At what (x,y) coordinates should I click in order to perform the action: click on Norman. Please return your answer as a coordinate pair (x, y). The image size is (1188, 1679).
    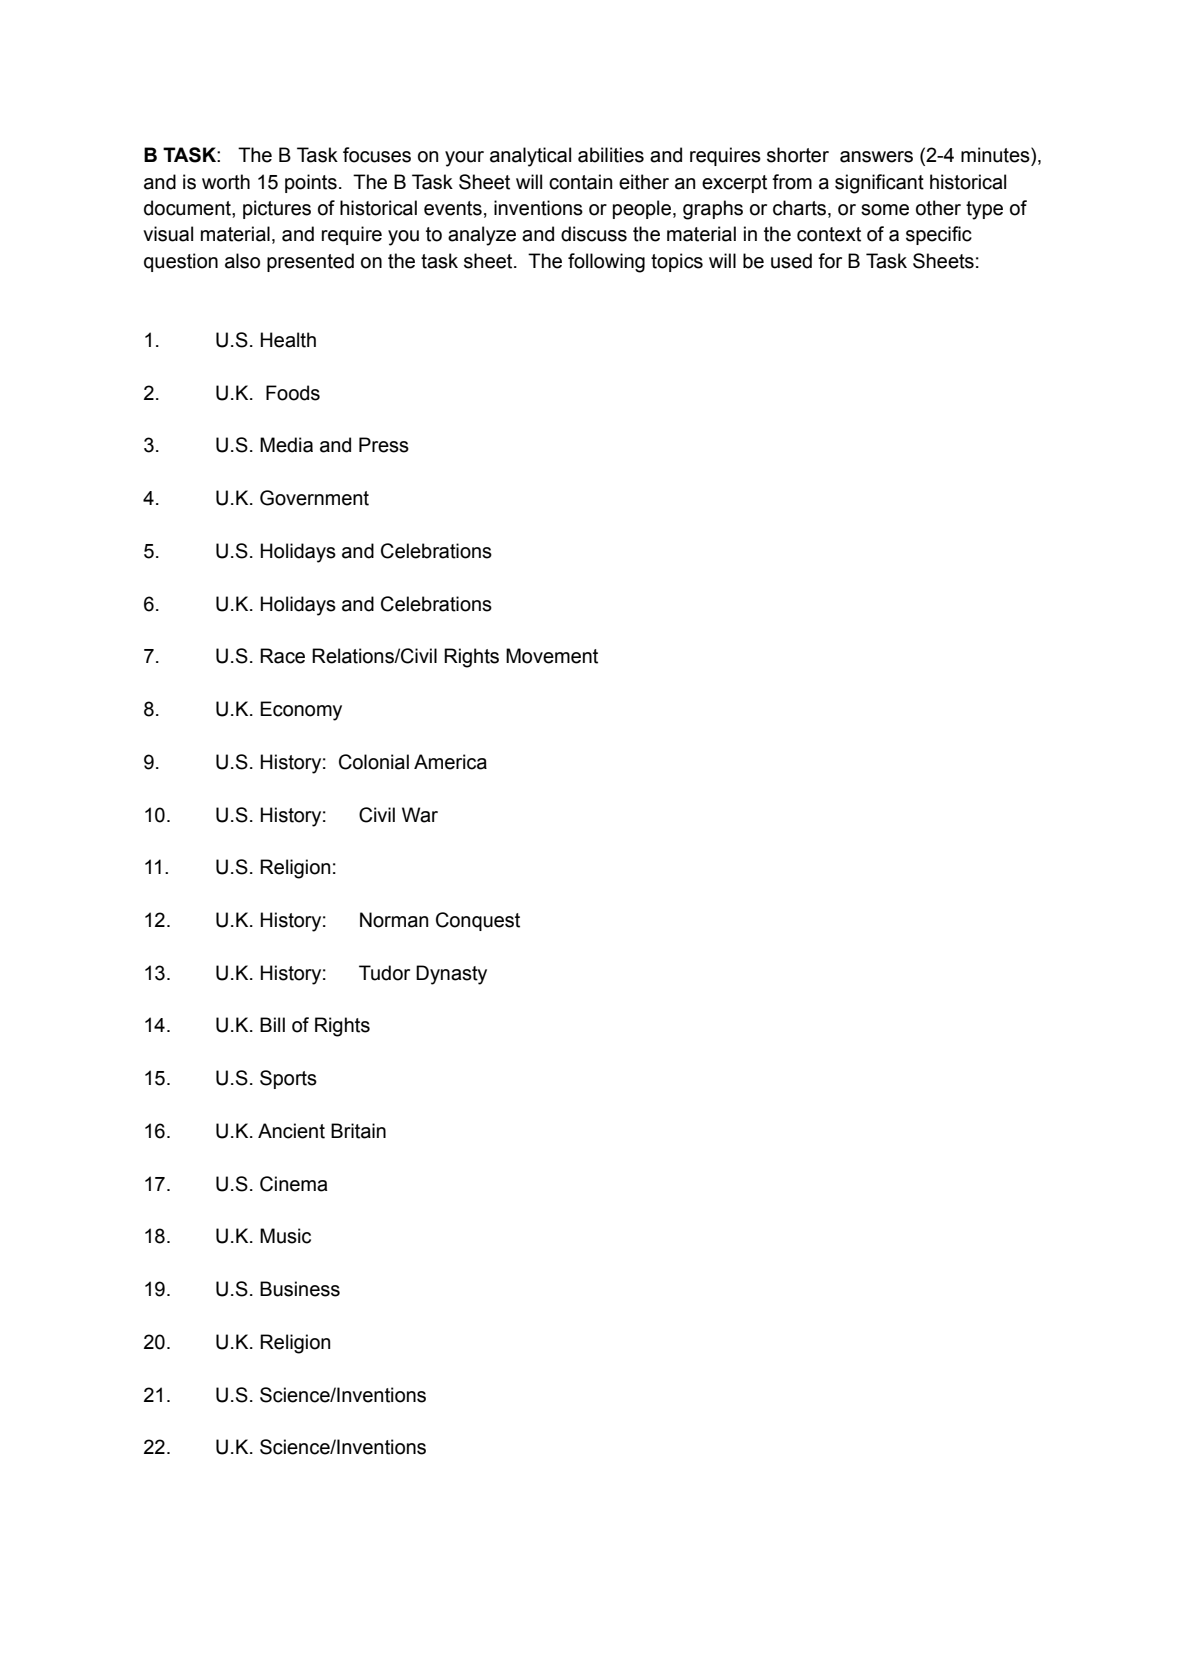
    Looking at the image, I should click on (394, 920).
